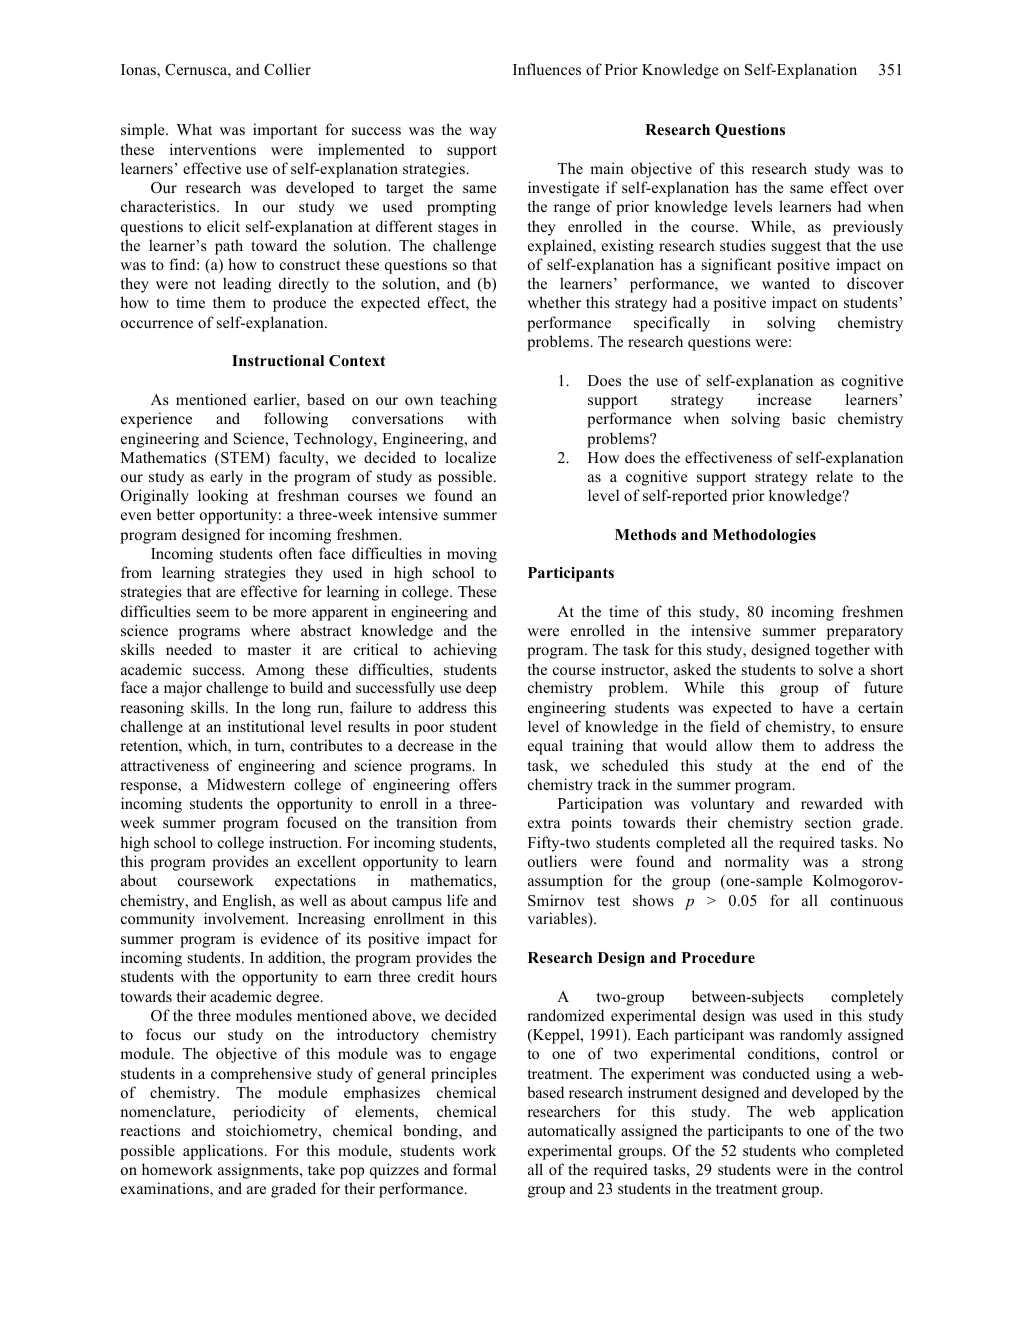  I want to click on assignments, so click(259, 1171).
